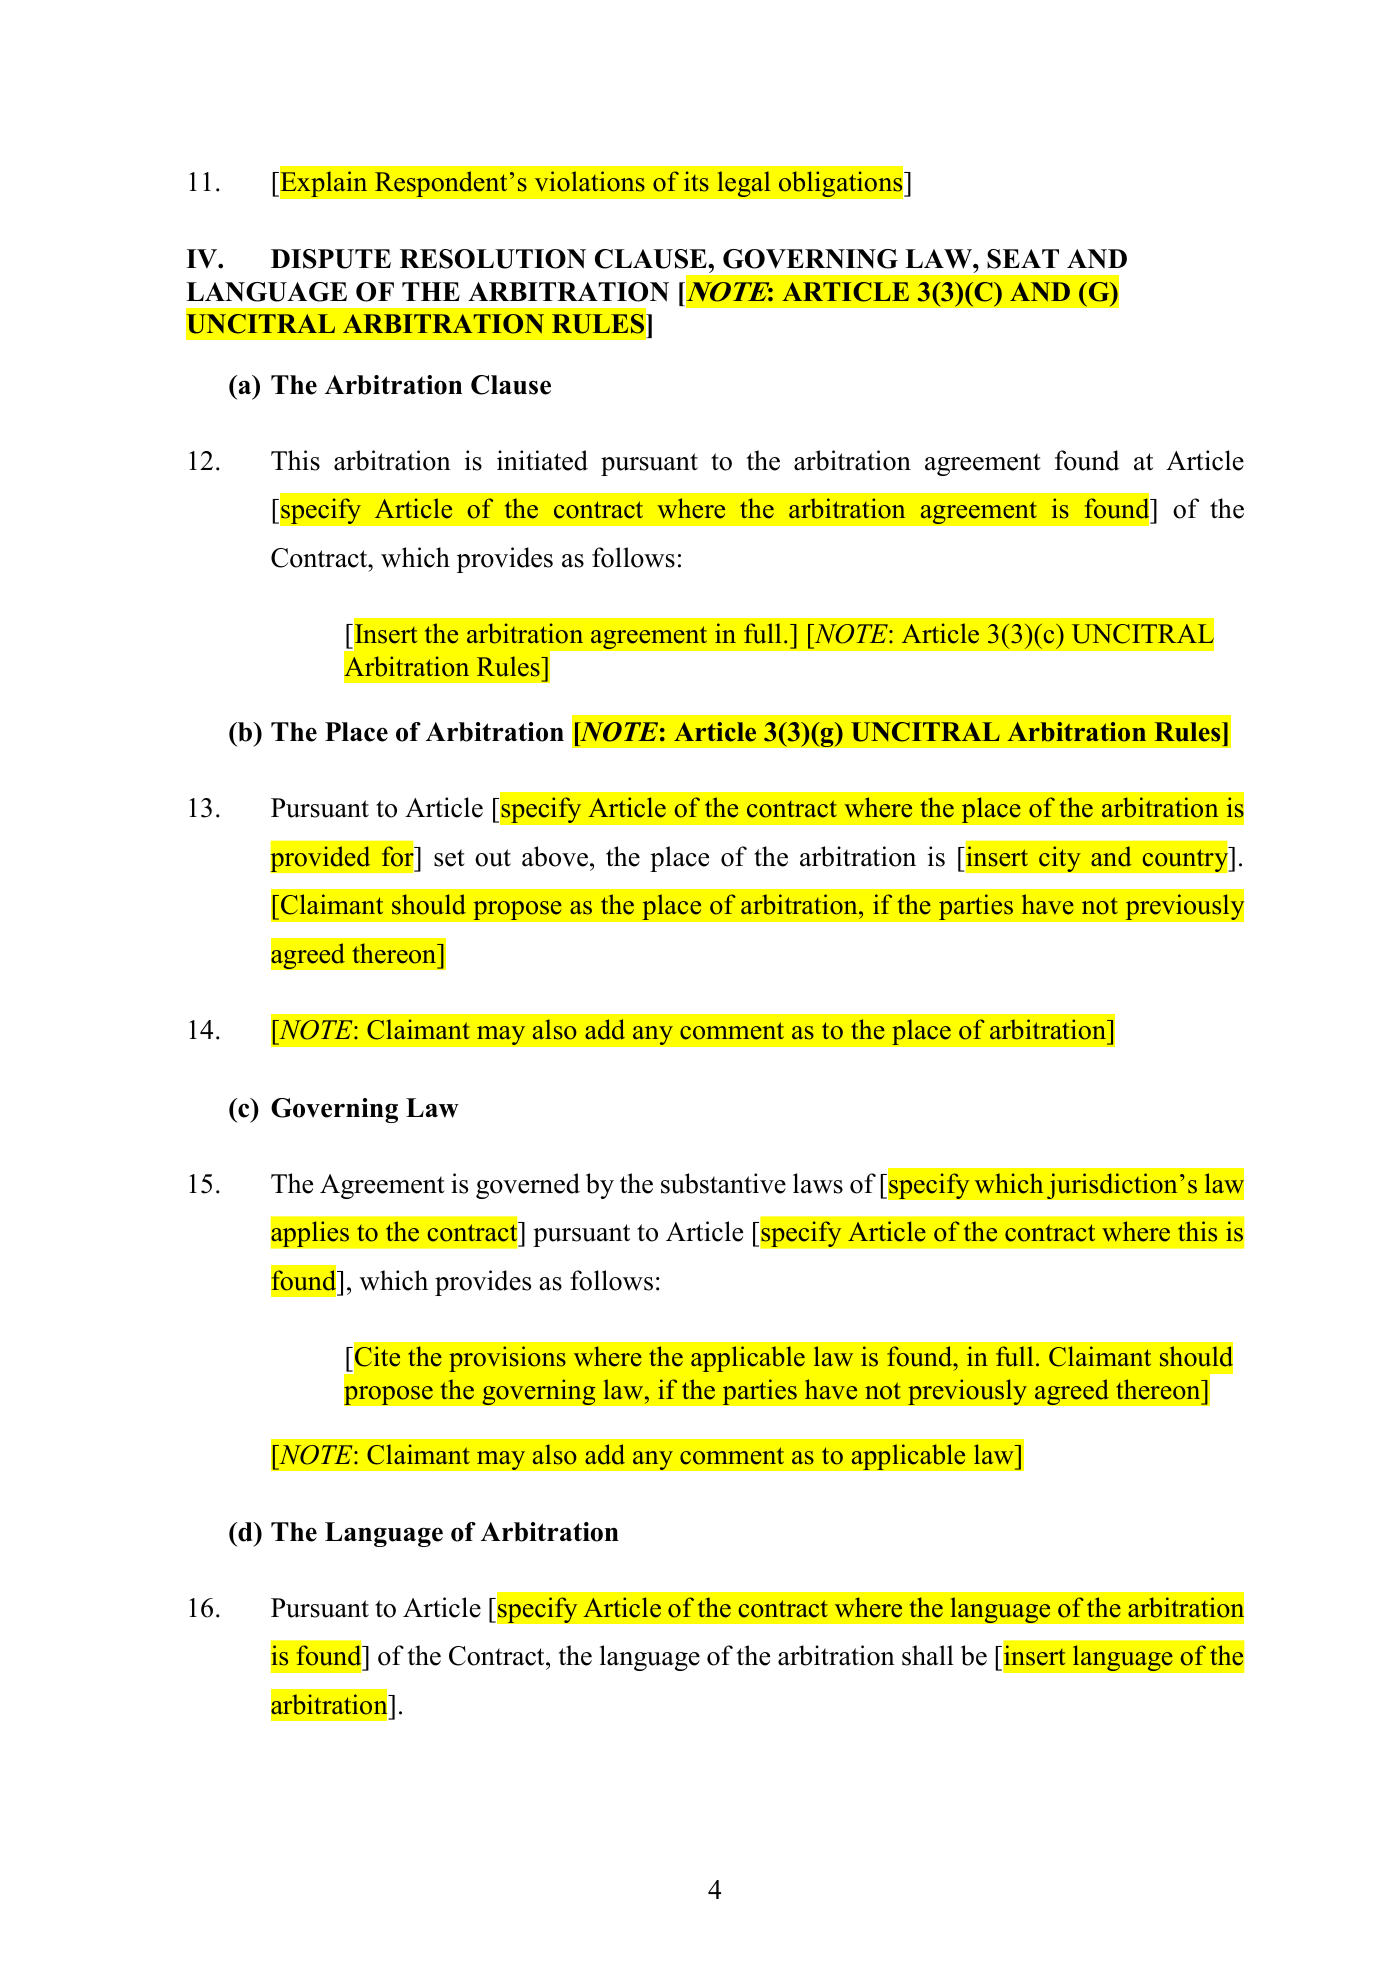 The image size is (1395, 1974). What do you see at coordinates (493, 259) in the screenshot?
I see `RESOLUTION` at bounding box center [493, 259].
